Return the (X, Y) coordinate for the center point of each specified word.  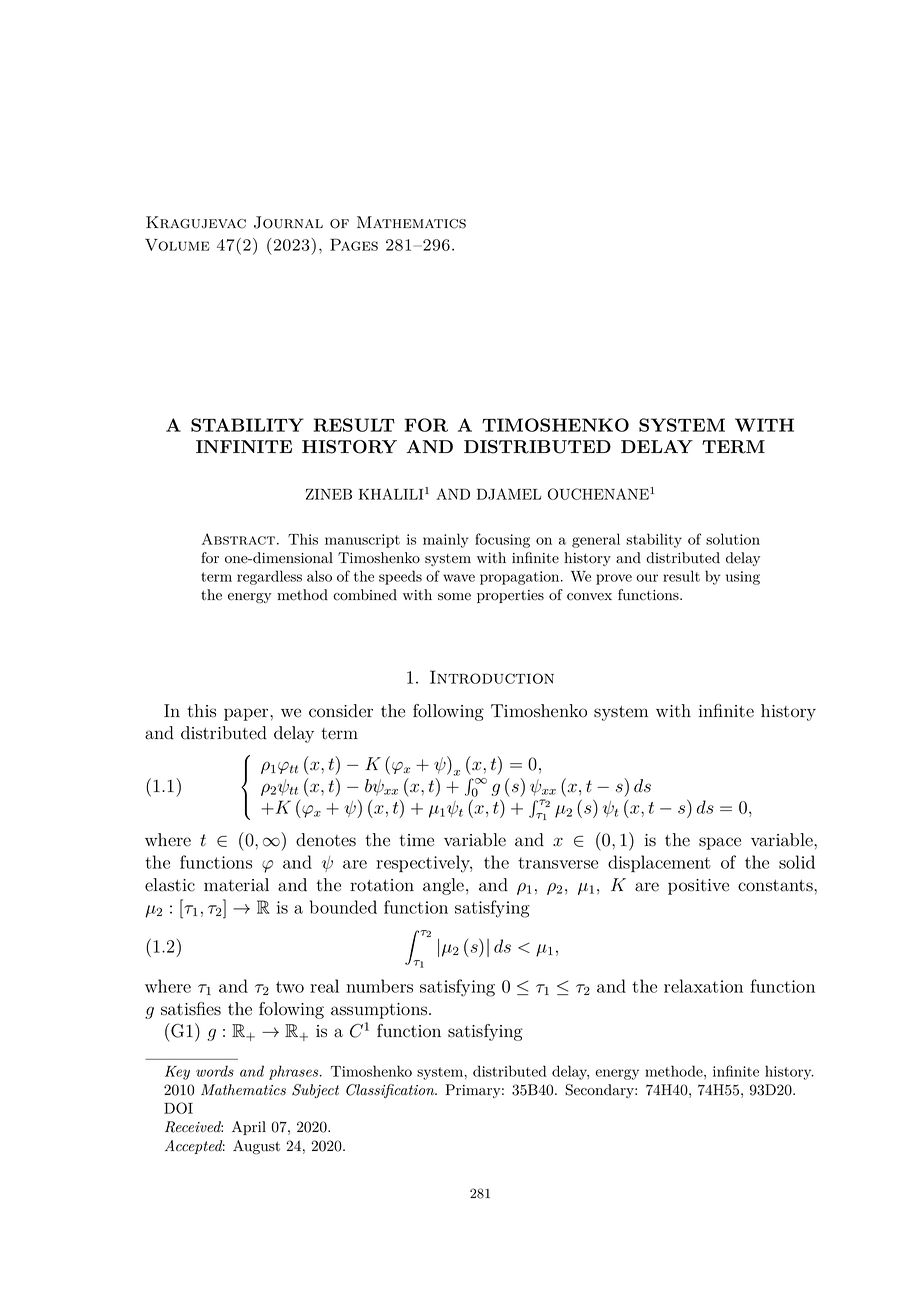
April (249, 1128)
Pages (354, 244)
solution (733, 539)
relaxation (703, 986)
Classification (391, 1091)
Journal (288, 222)
